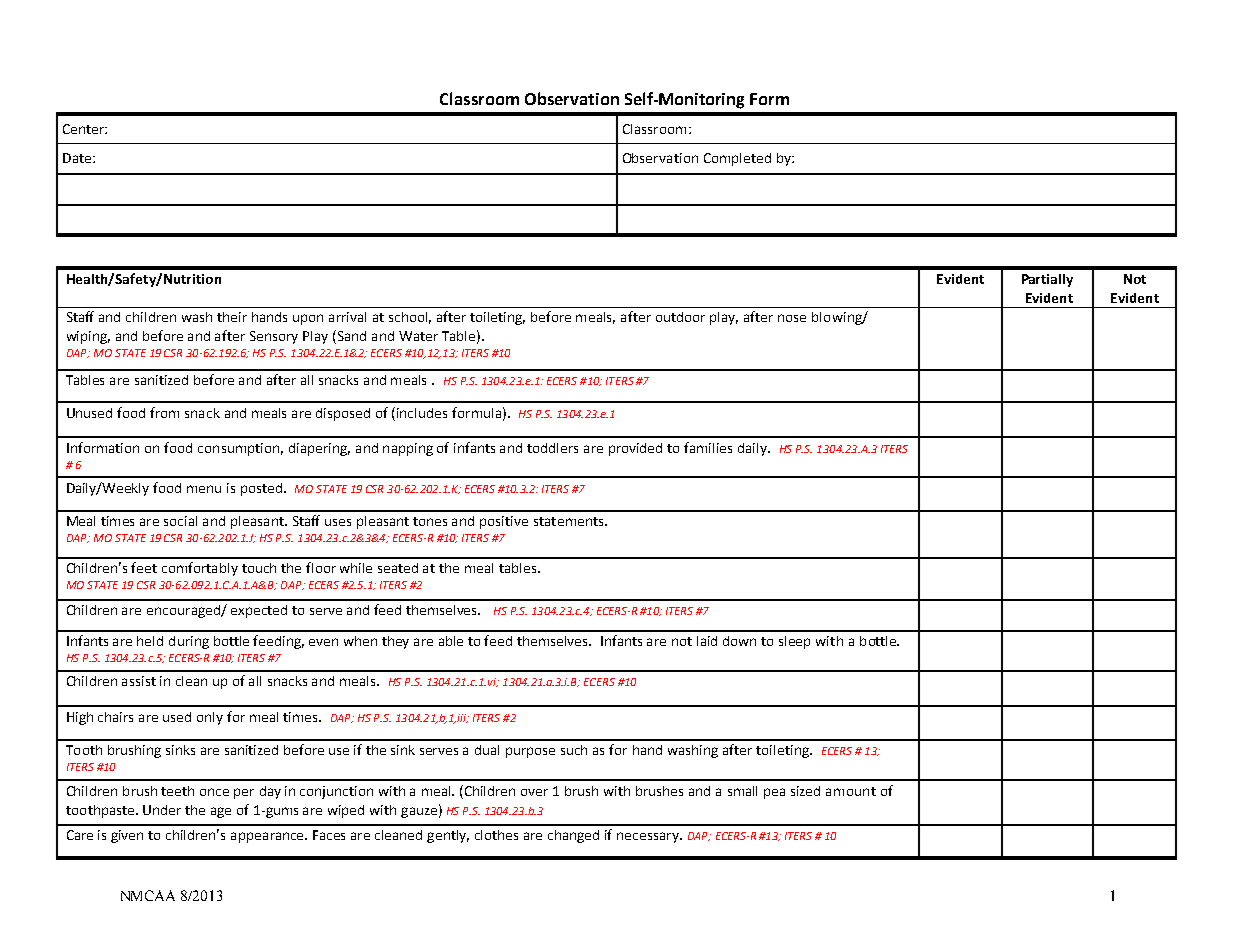 The image size is (1233, 952). I want to click on Partially, so click(1047, 280).
